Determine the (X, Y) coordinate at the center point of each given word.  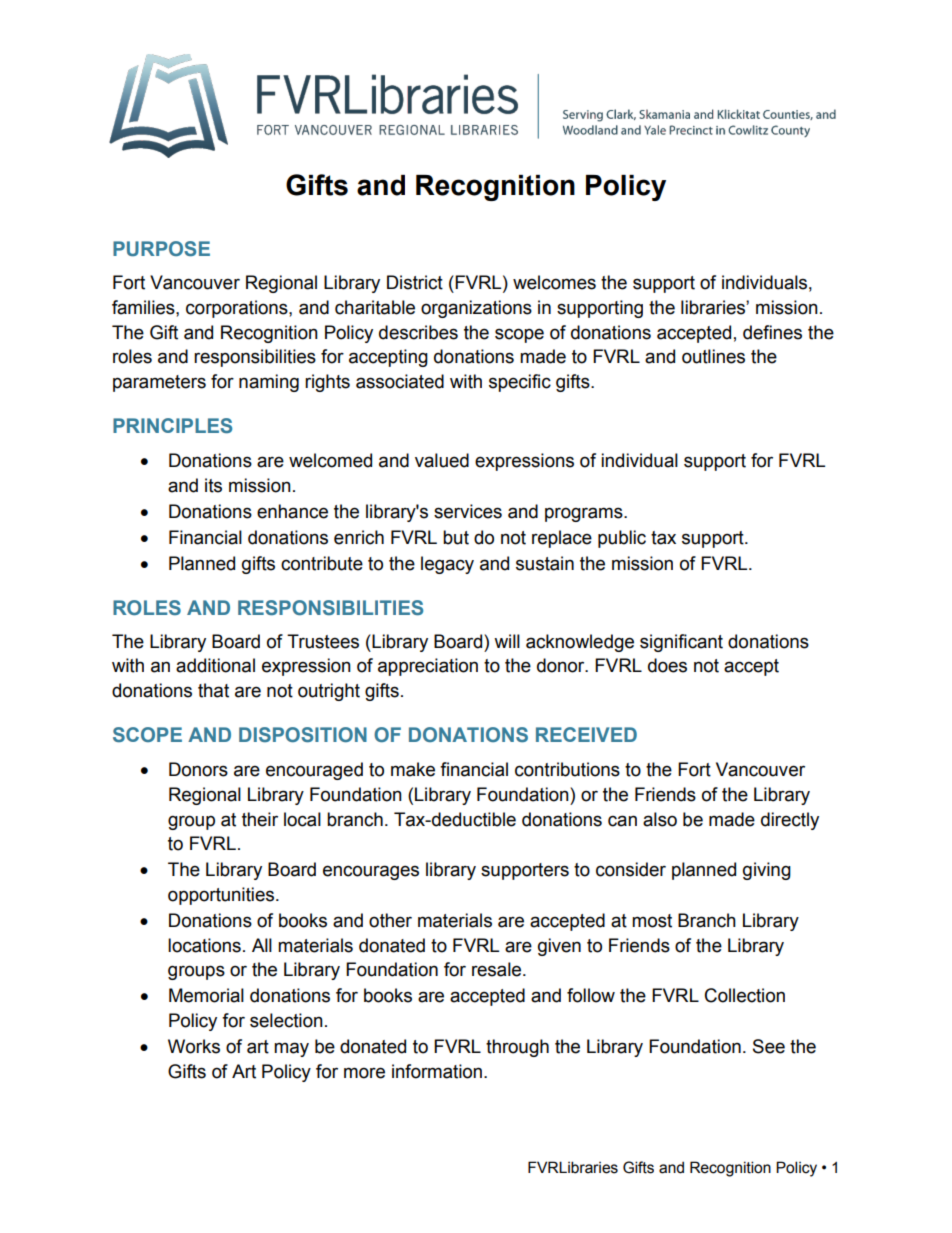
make (413, 769)
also (660, 819)
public (622, 539)
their (260, 819)
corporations (238, 309)
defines (772, 332)
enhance (292, 511)
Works (194, 1046)
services (468, 511)
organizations (476, 309)
